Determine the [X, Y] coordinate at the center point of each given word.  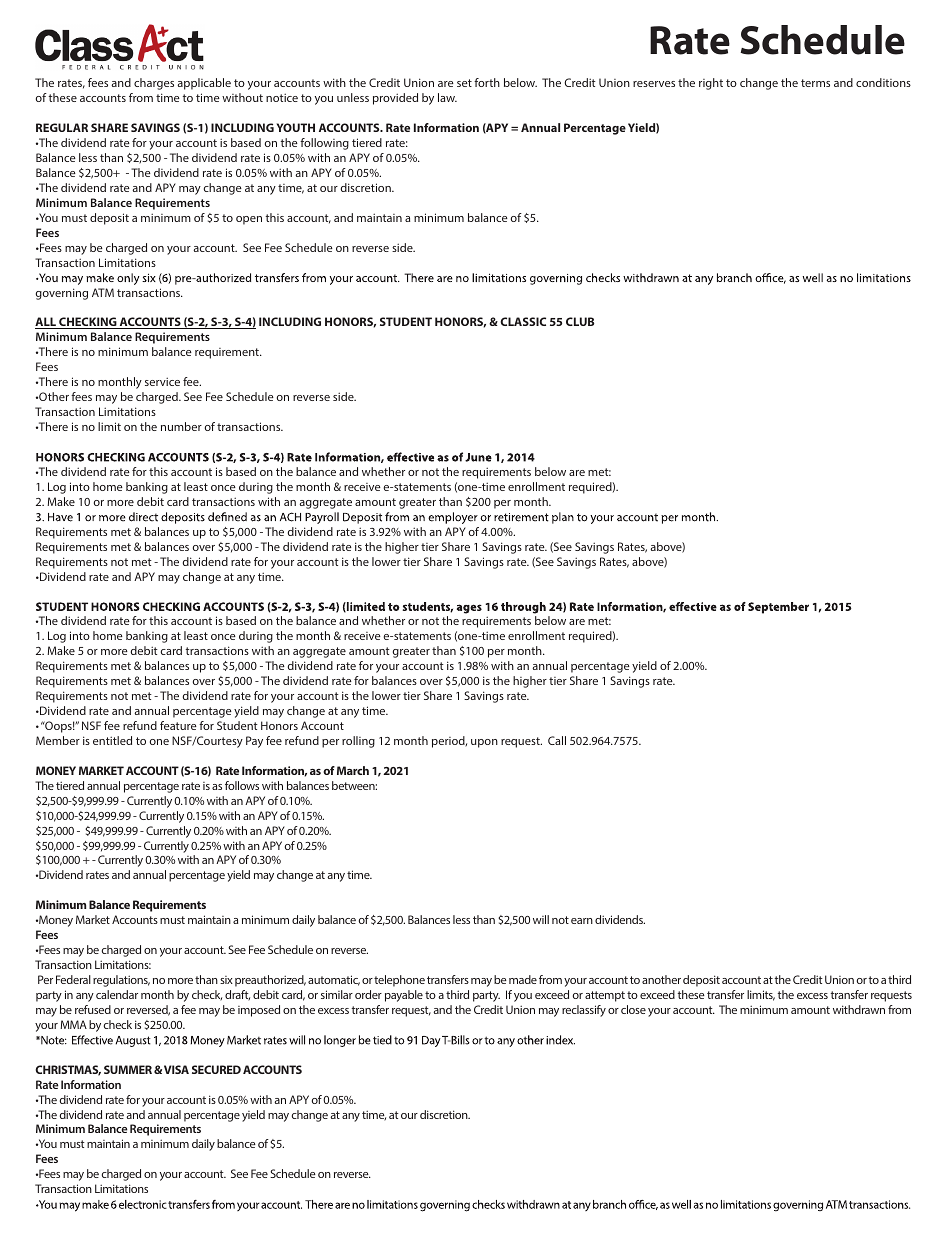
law [447, 97]
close [633, 1009]
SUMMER [128, 1069]
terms [815, 83]
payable [404, 996]
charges [154, 84]
